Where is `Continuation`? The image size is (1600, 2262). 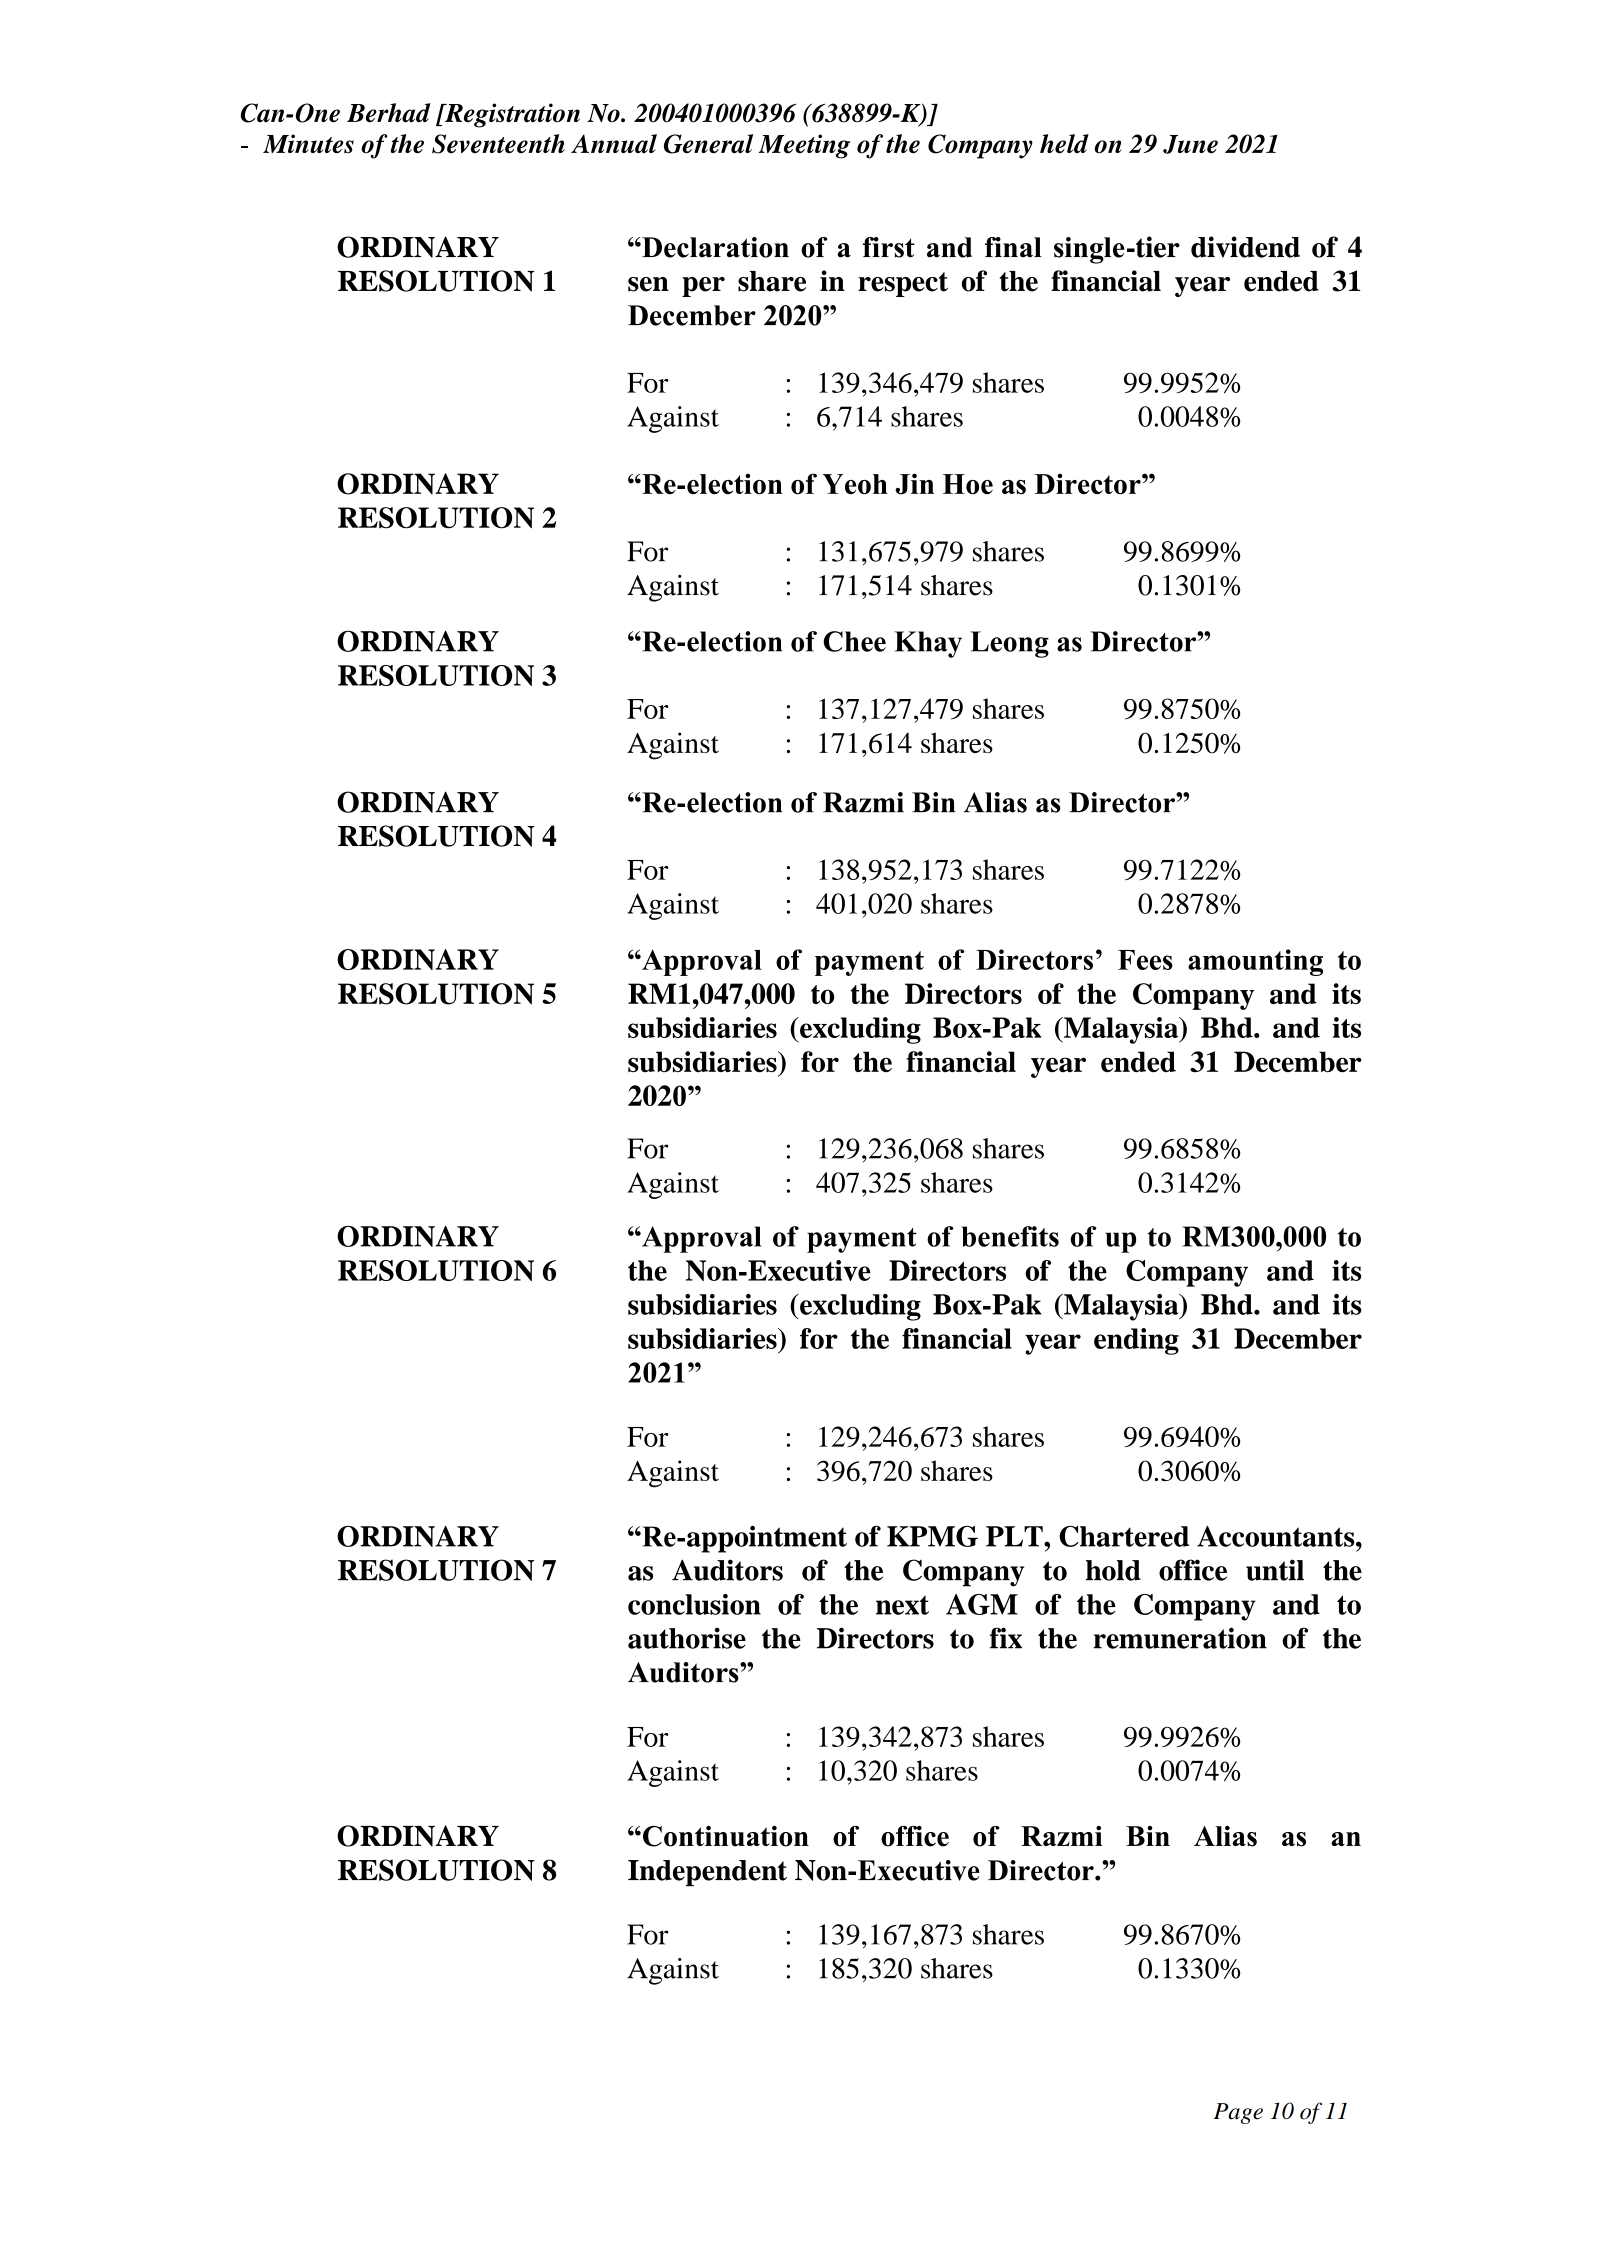 Continuation is located at coordinates (726, 1836).
